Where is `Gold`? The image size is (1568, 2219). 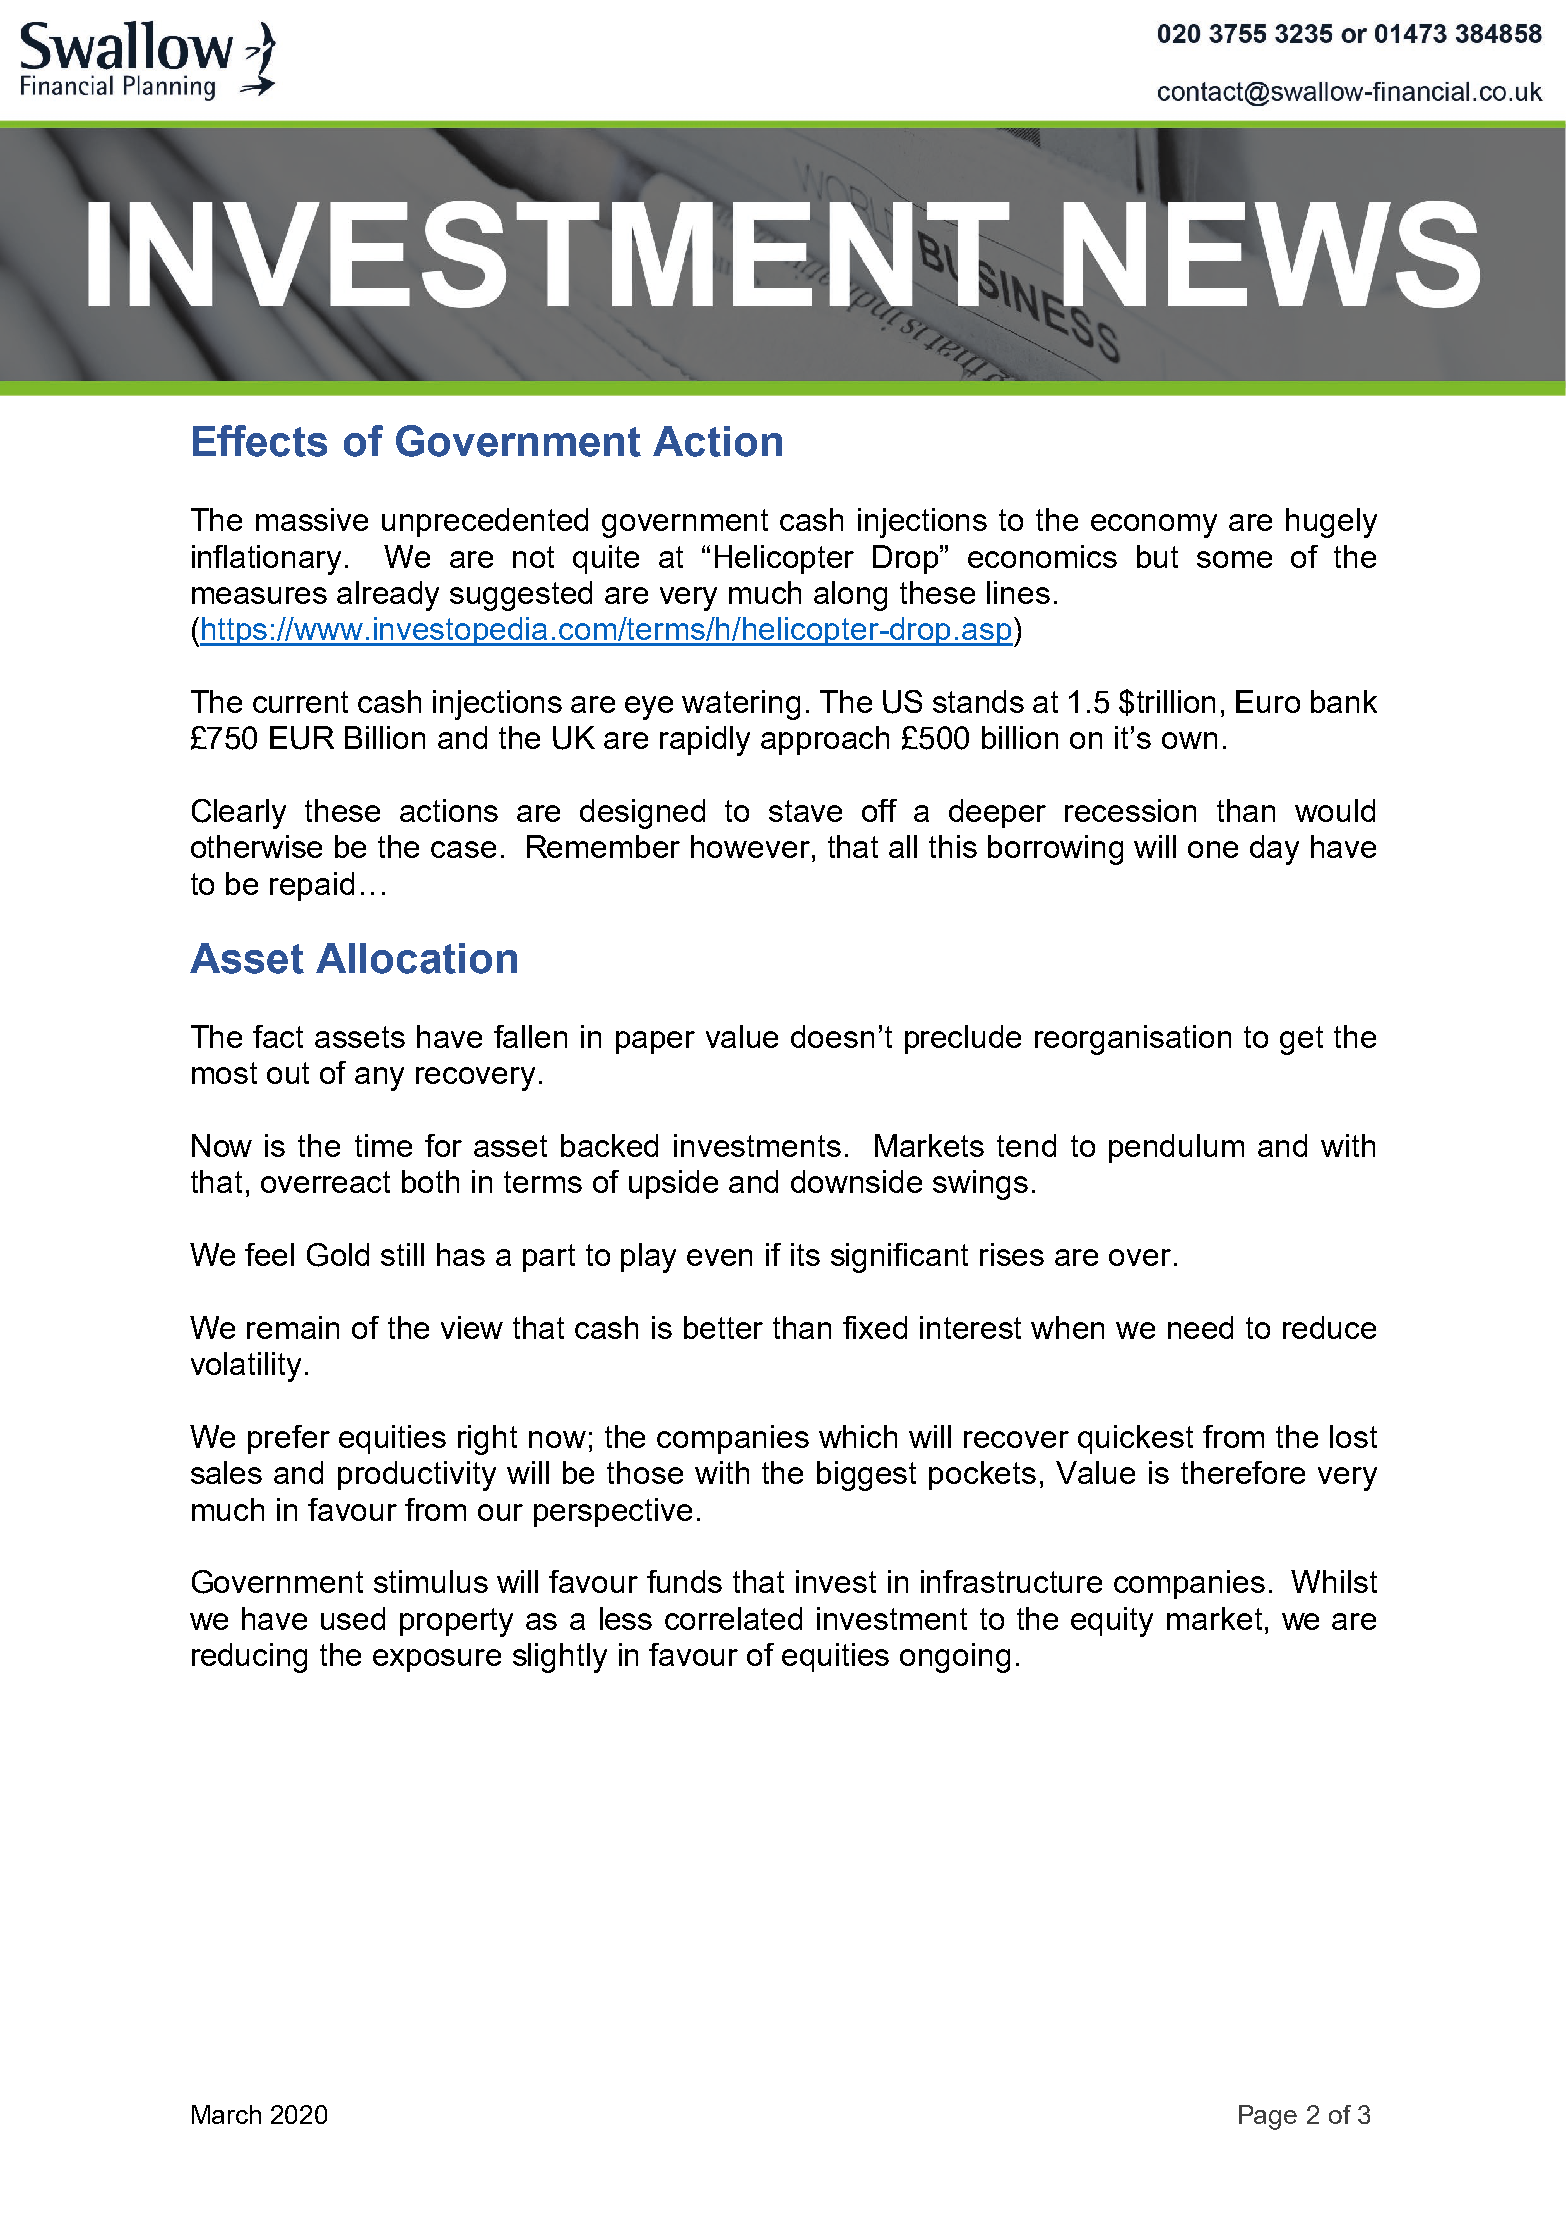 Gold is located at coordinates (338, 1255).
